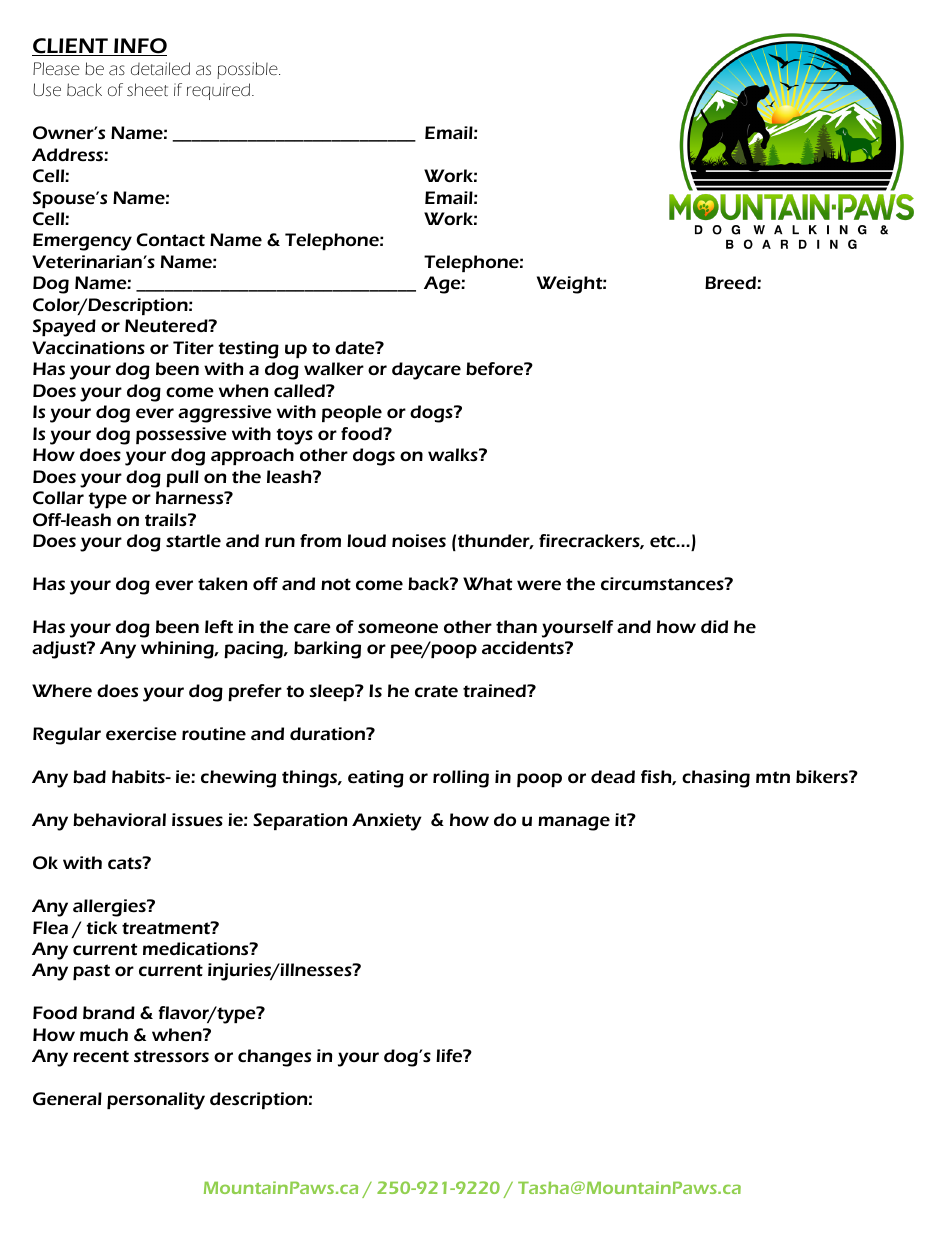 The image size is (952, 1233). What do you see at coordinates (574, 823) in the screenshot?
I see `manage` at bounding box center [574, 823].
